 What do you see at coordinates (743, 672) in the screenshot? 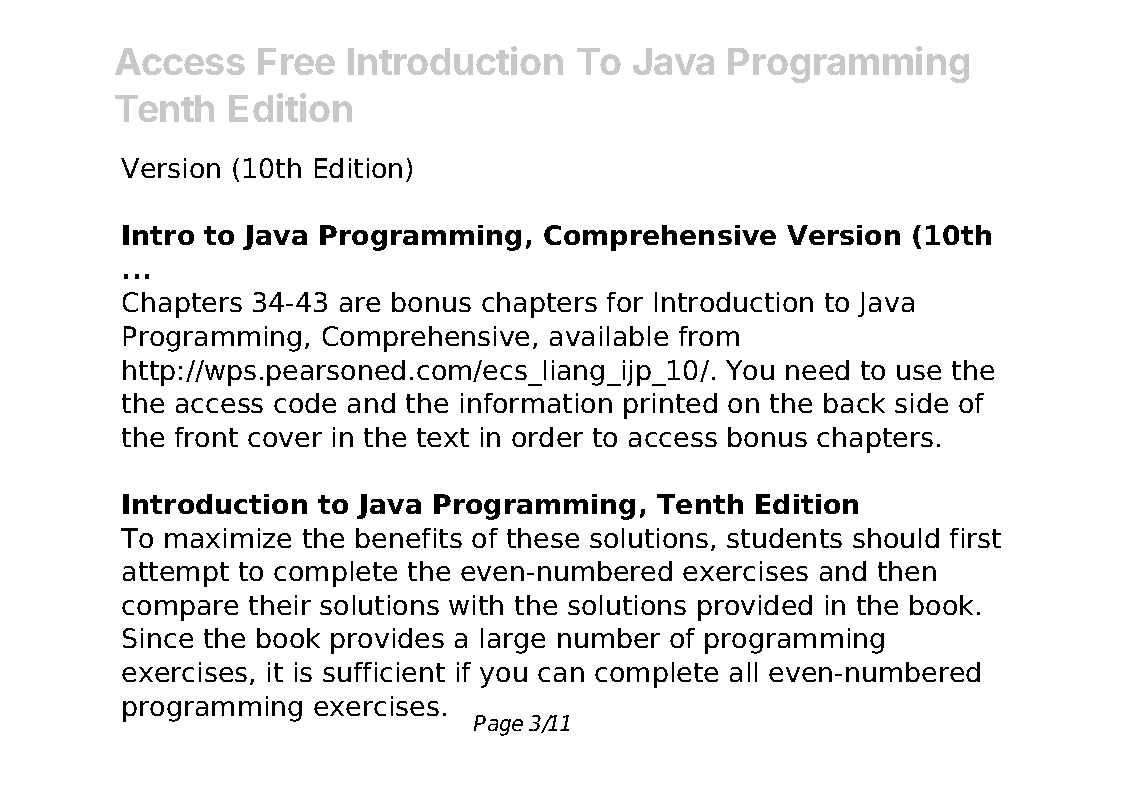
I see `all` at bounding box center [743, 672].
